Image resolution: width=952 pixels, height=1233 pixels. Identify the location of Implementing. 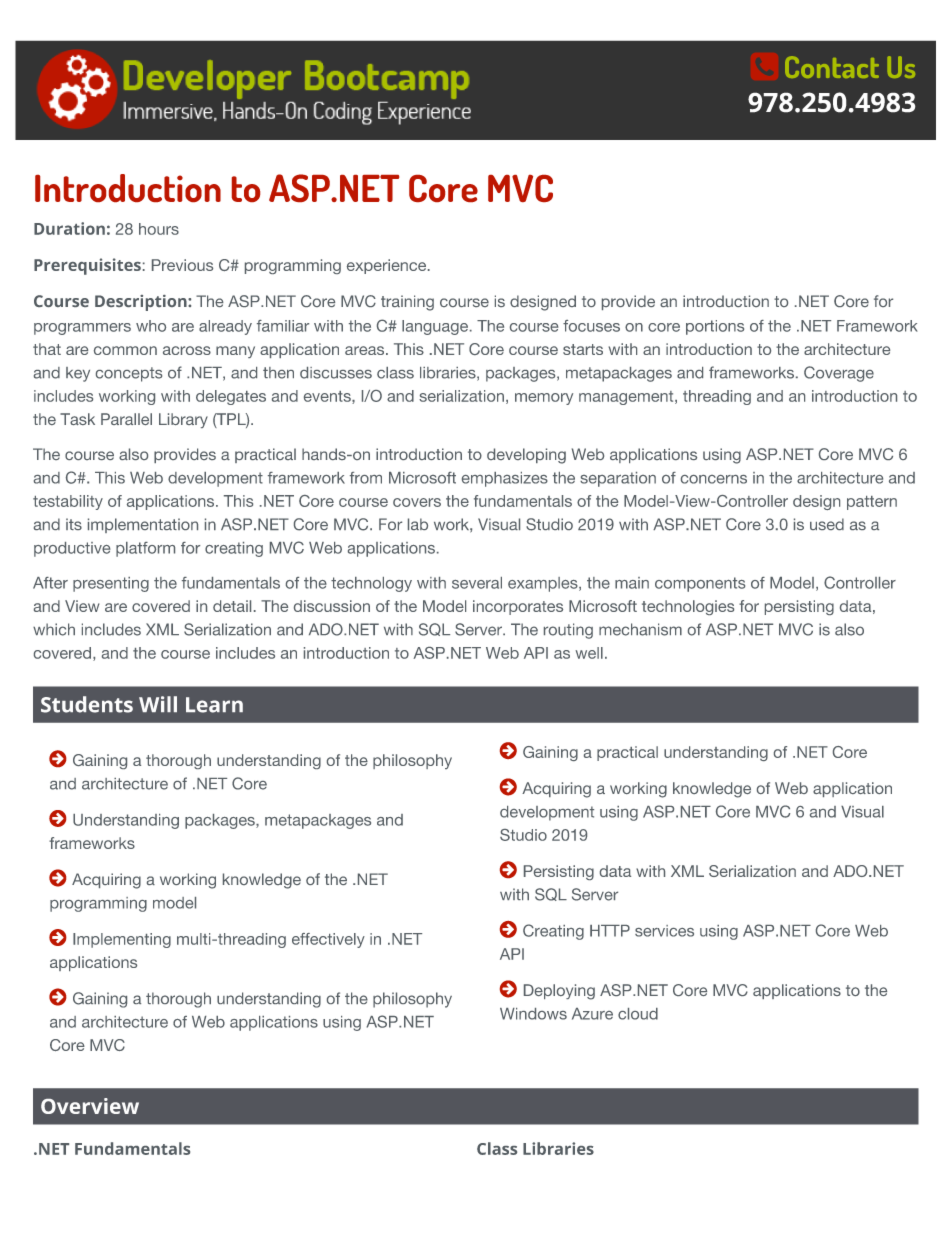
(122, 940).
